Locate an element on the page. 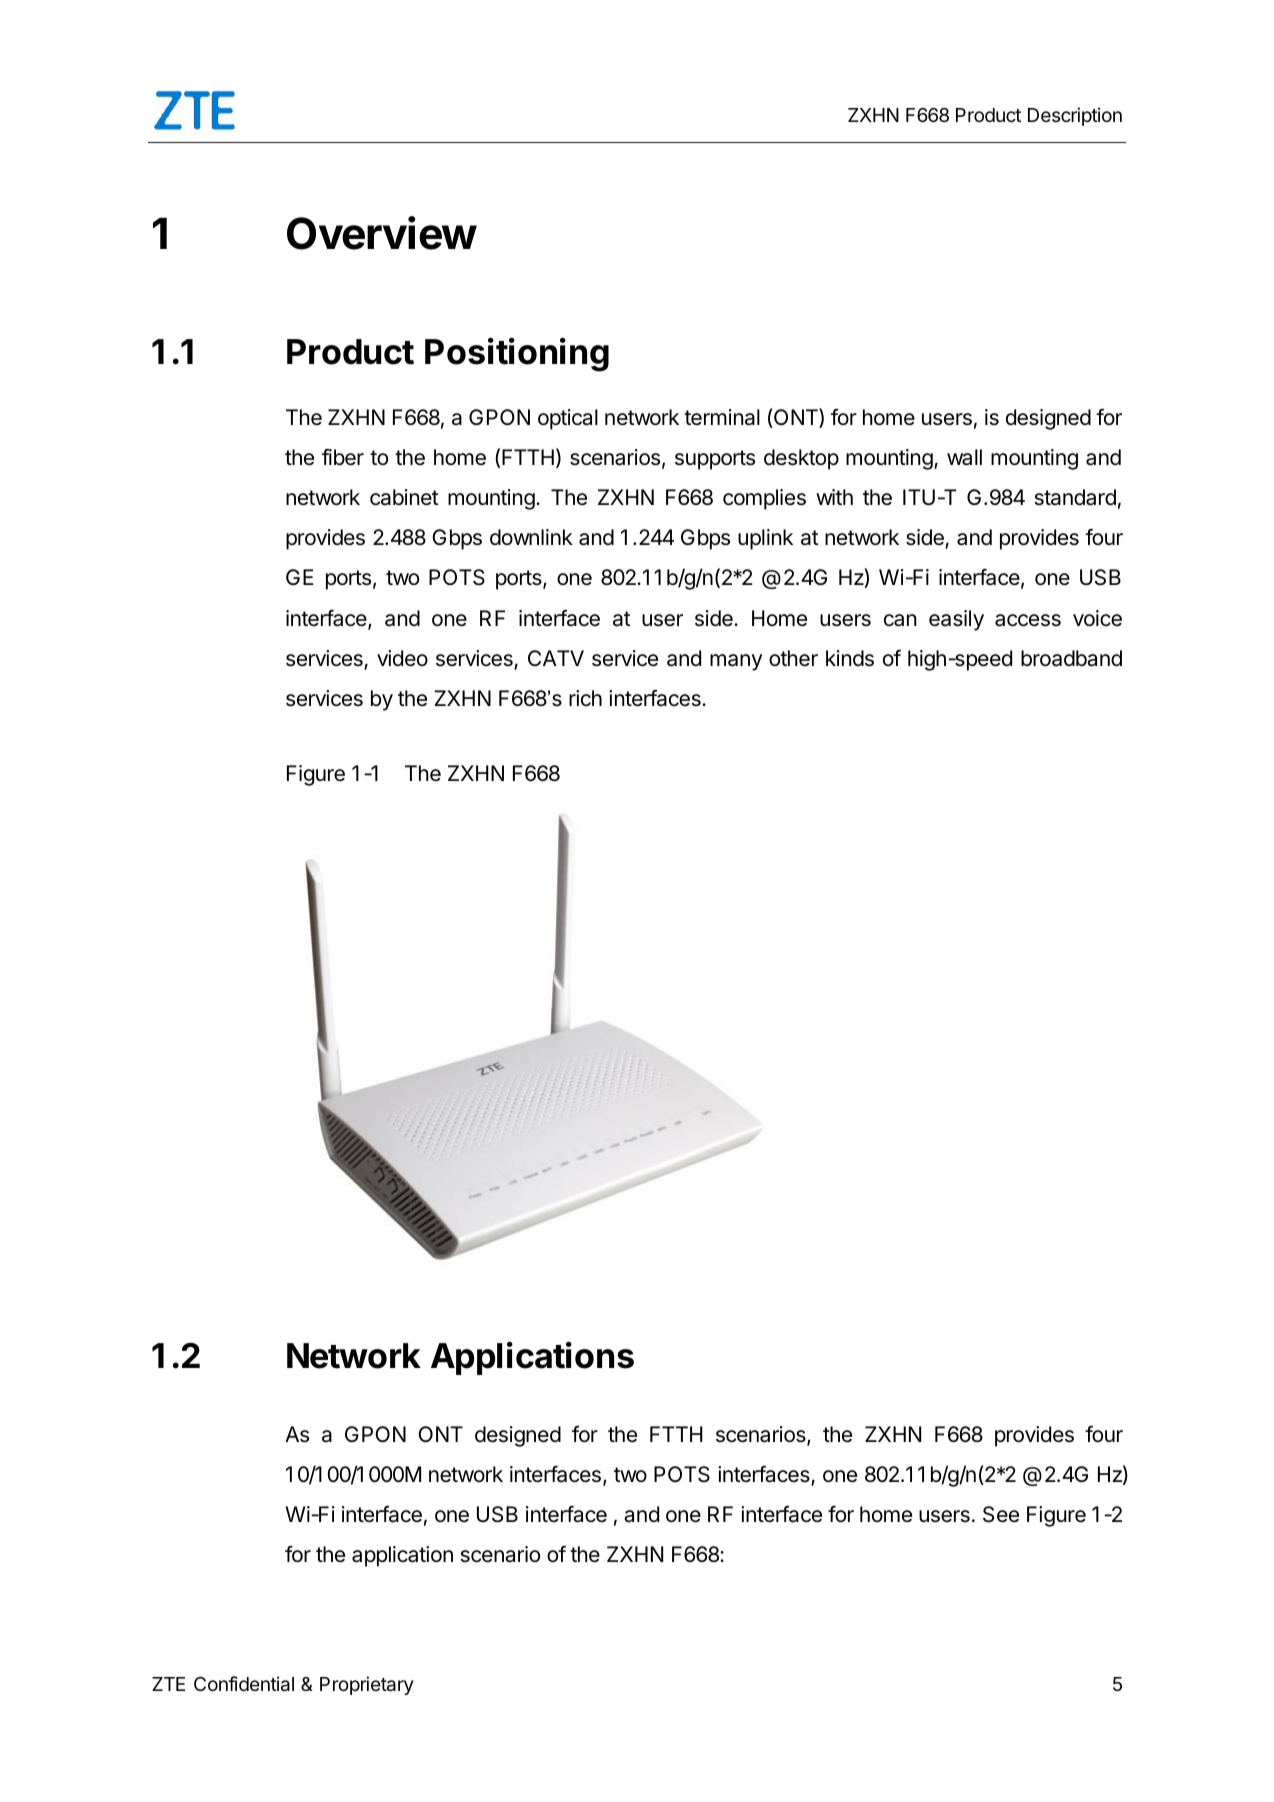 The height and width of the image is (1802, 1274). many is located at coordinates (736, 662).
